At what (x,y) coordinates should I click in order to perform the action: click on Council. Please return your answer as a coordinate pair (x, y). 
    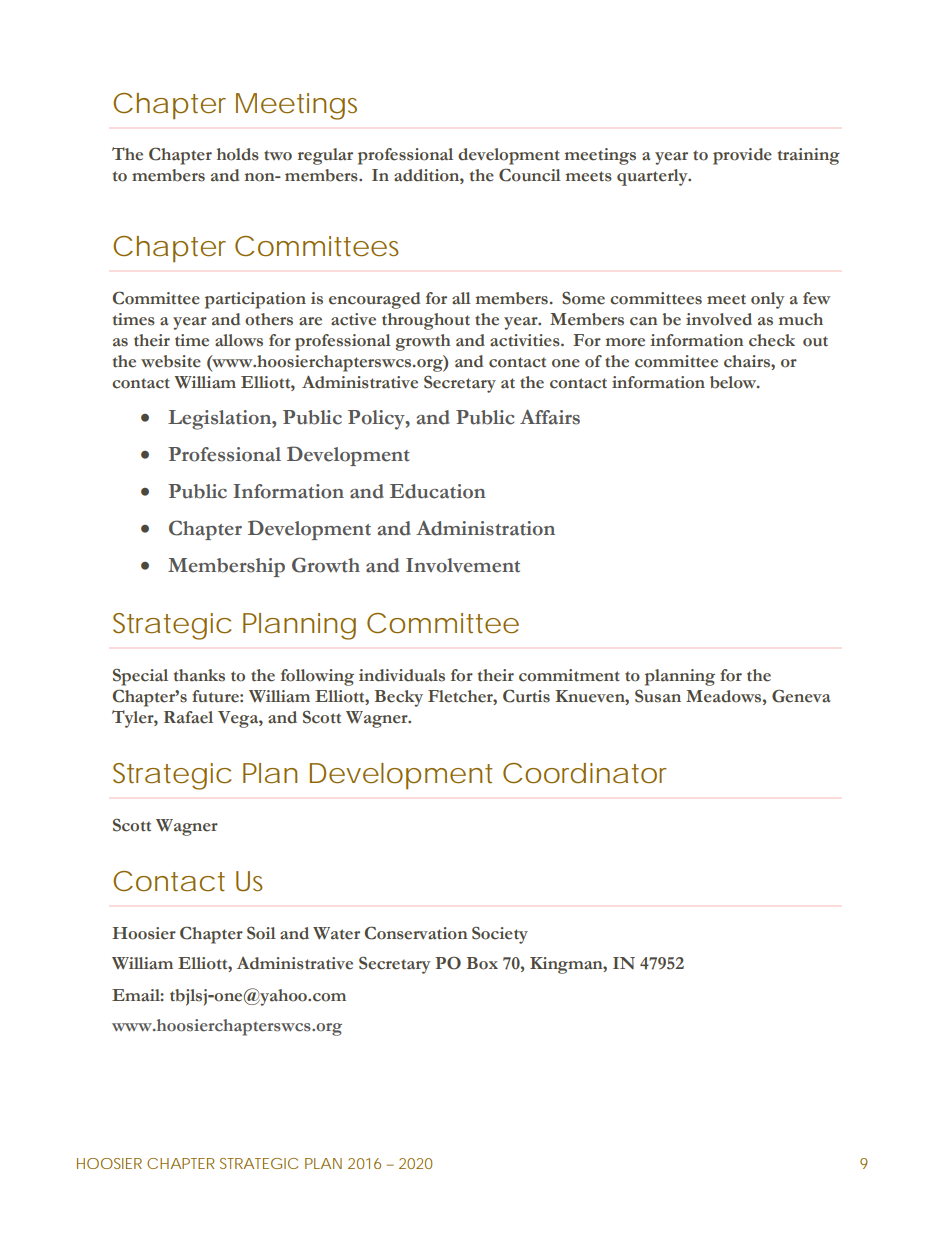
    Looking at the image, I should click on (530, 175).
